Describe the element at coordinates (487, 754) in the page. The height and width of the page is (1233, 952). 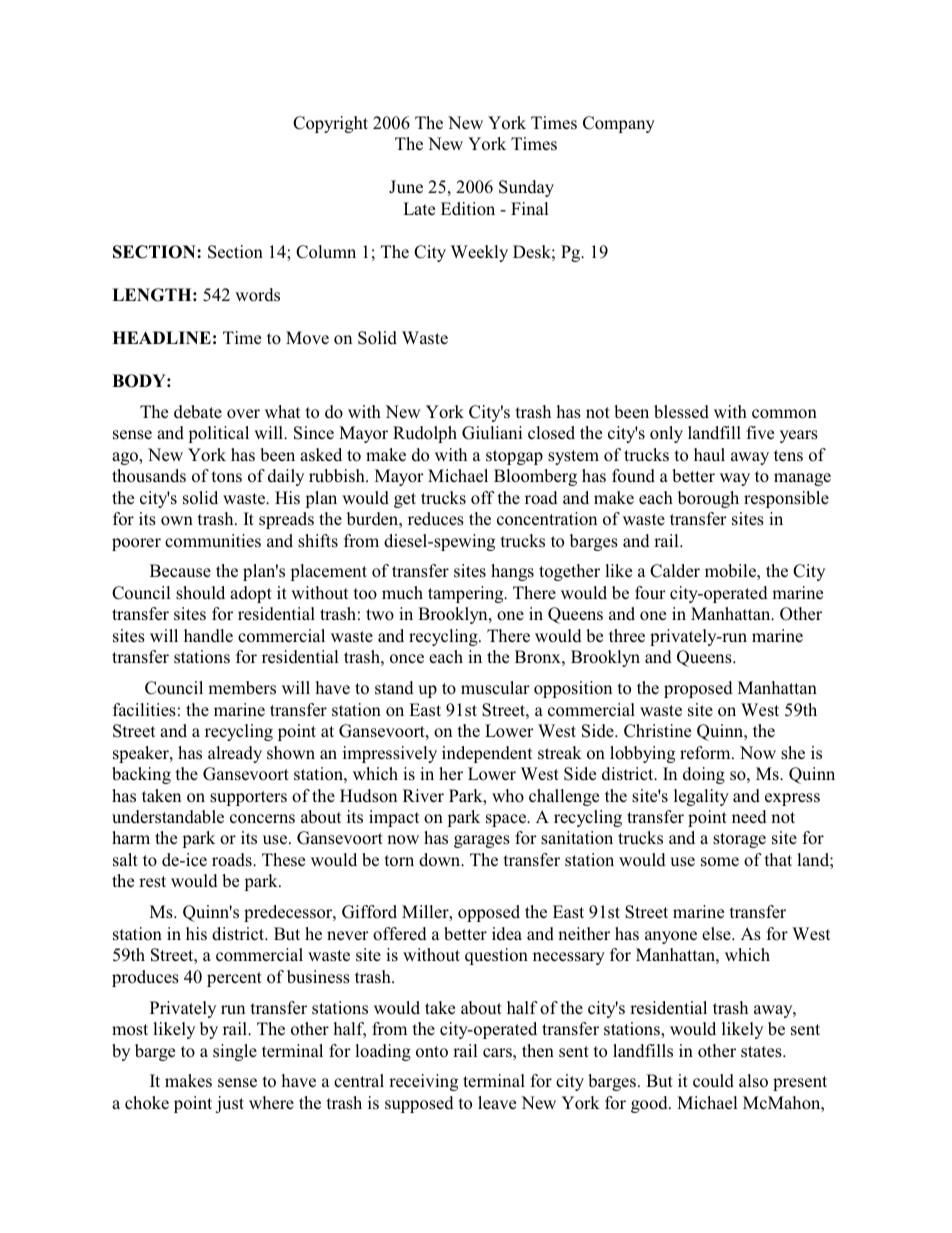
I see `independent` at that location.
